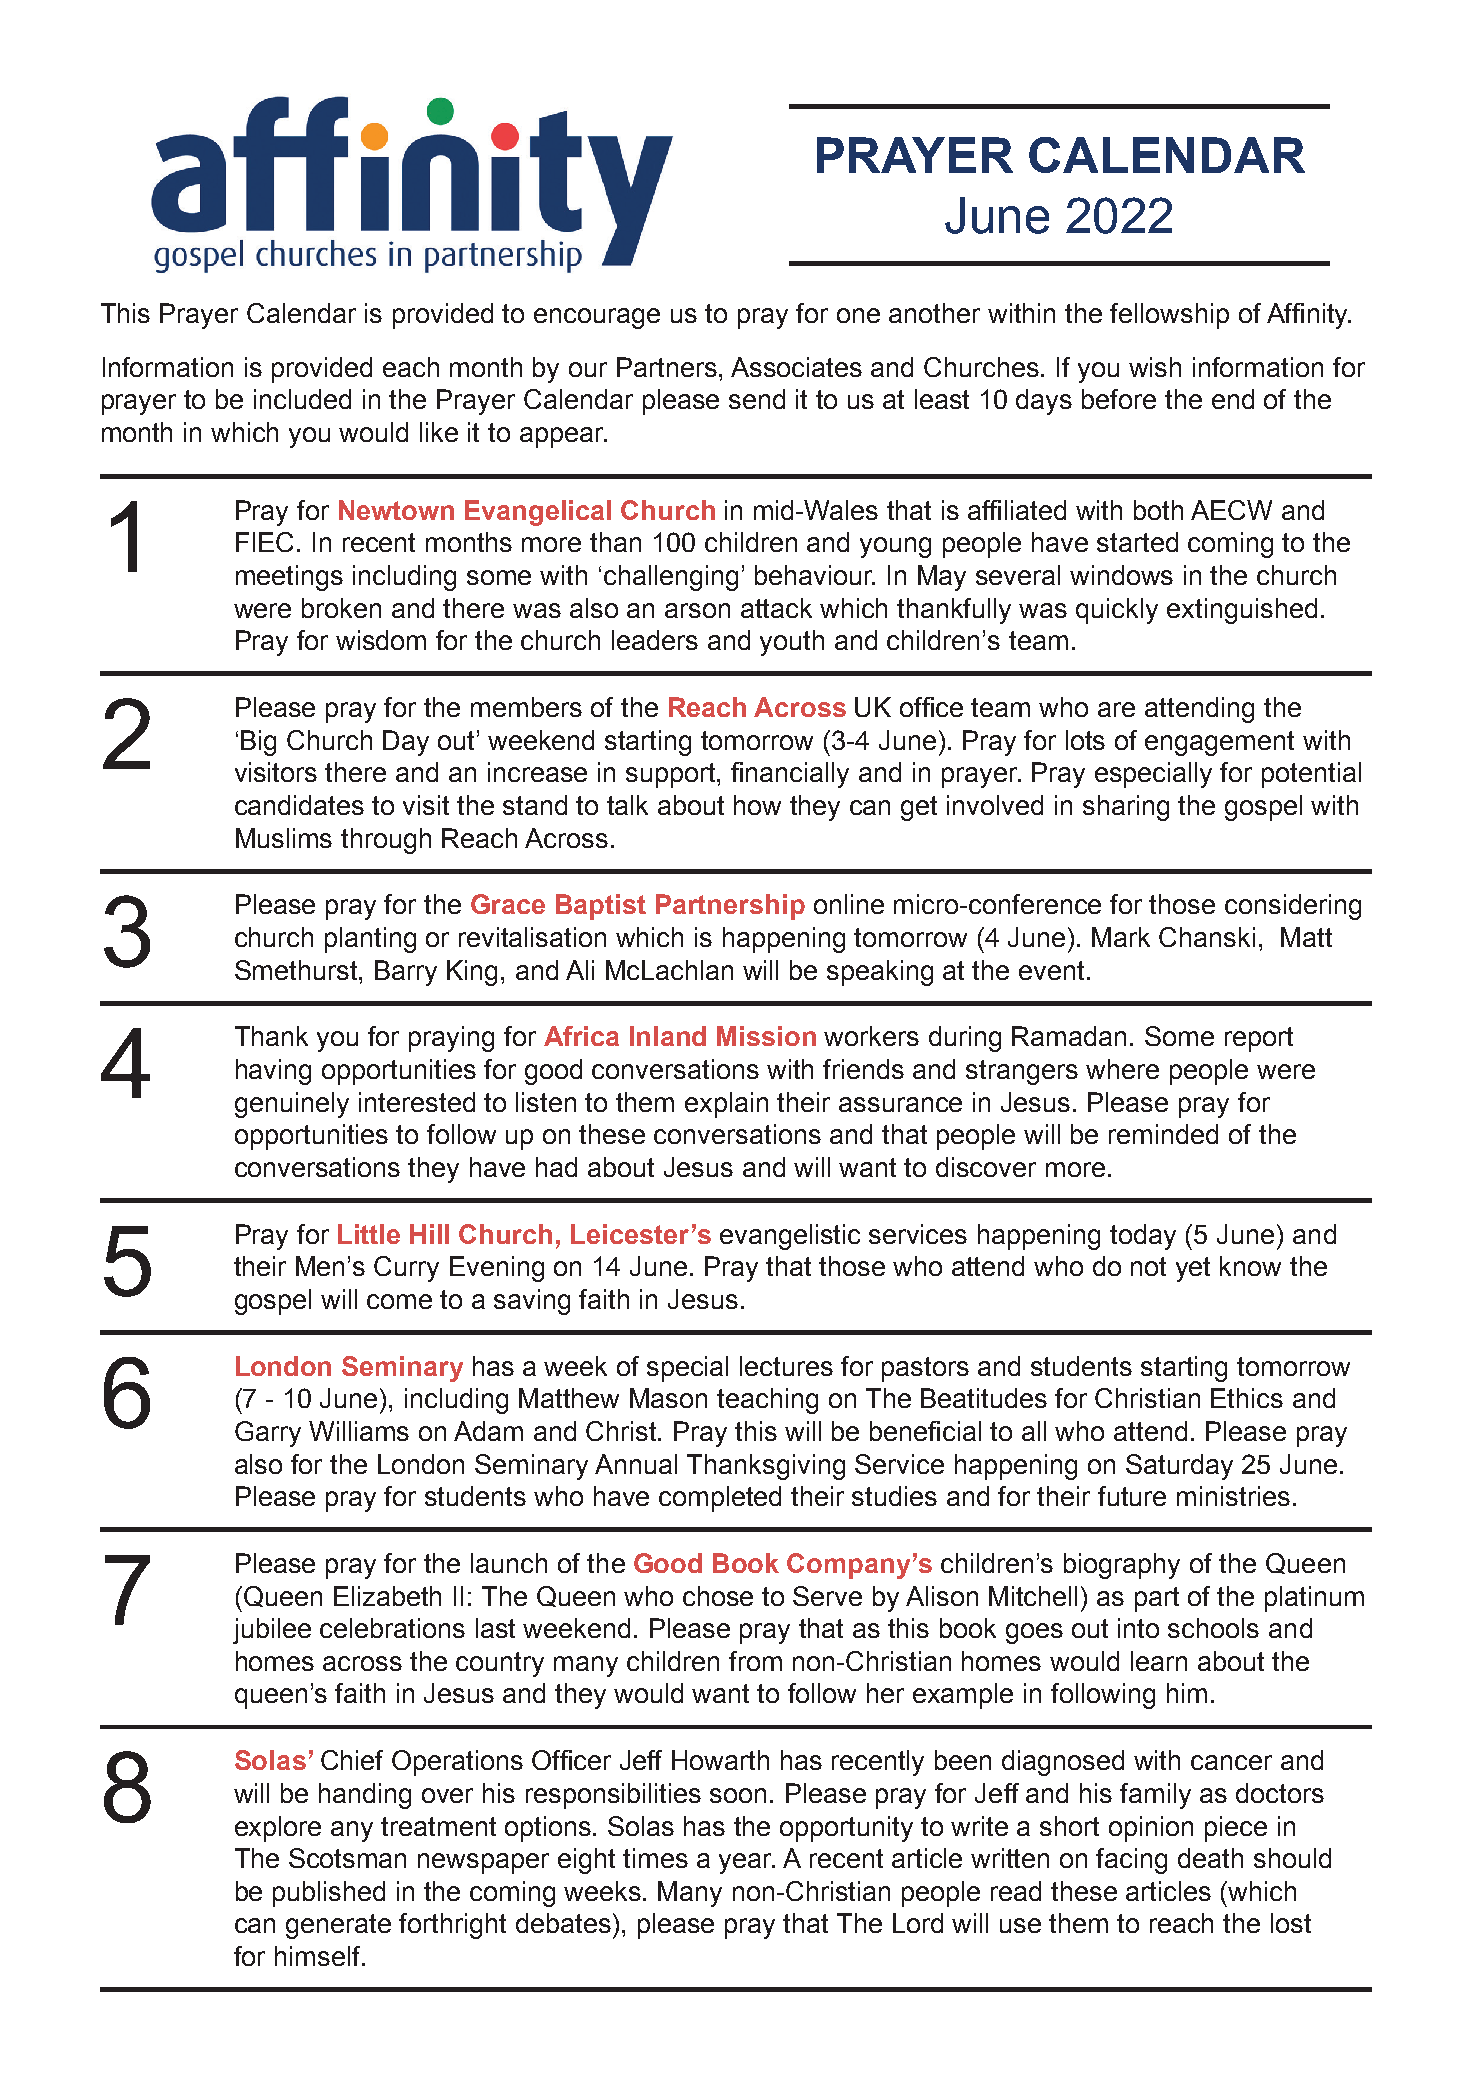 The width and height of the screenshot is (1472, 2081). I want to click on Elizabeth, so click(387, 1596).
